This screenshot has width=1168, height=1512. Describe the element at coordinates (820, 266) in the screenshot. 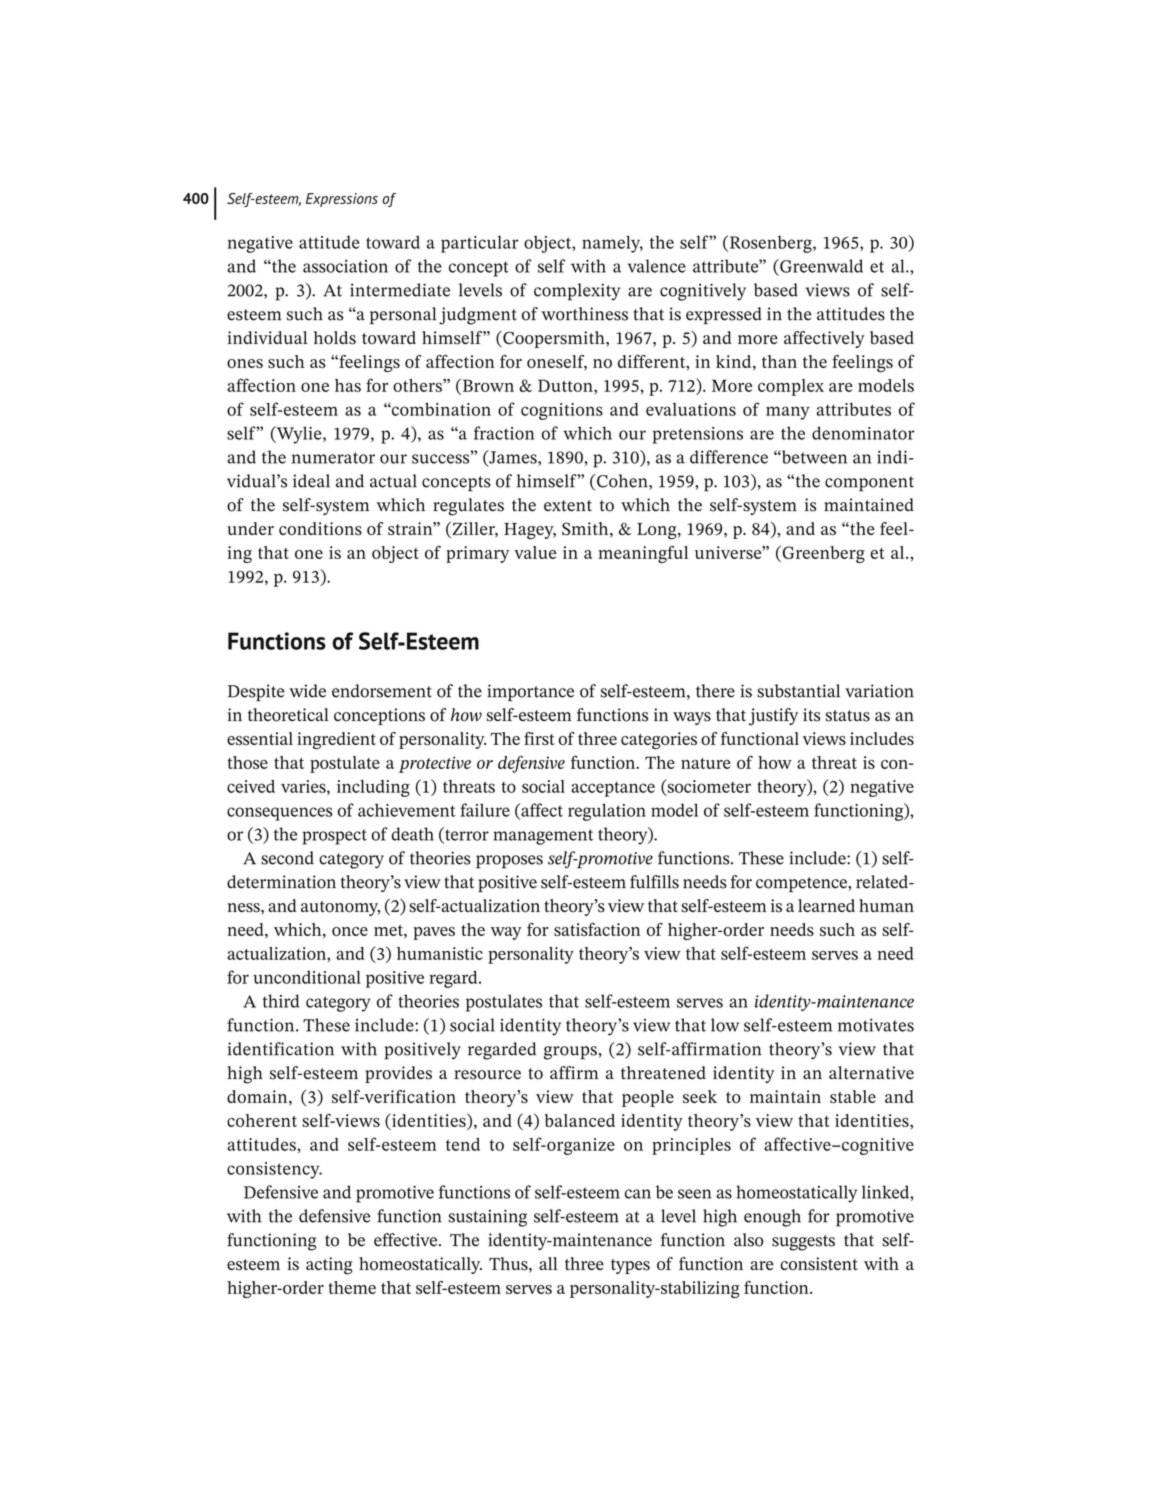

I see `Greenwald` at that location.
